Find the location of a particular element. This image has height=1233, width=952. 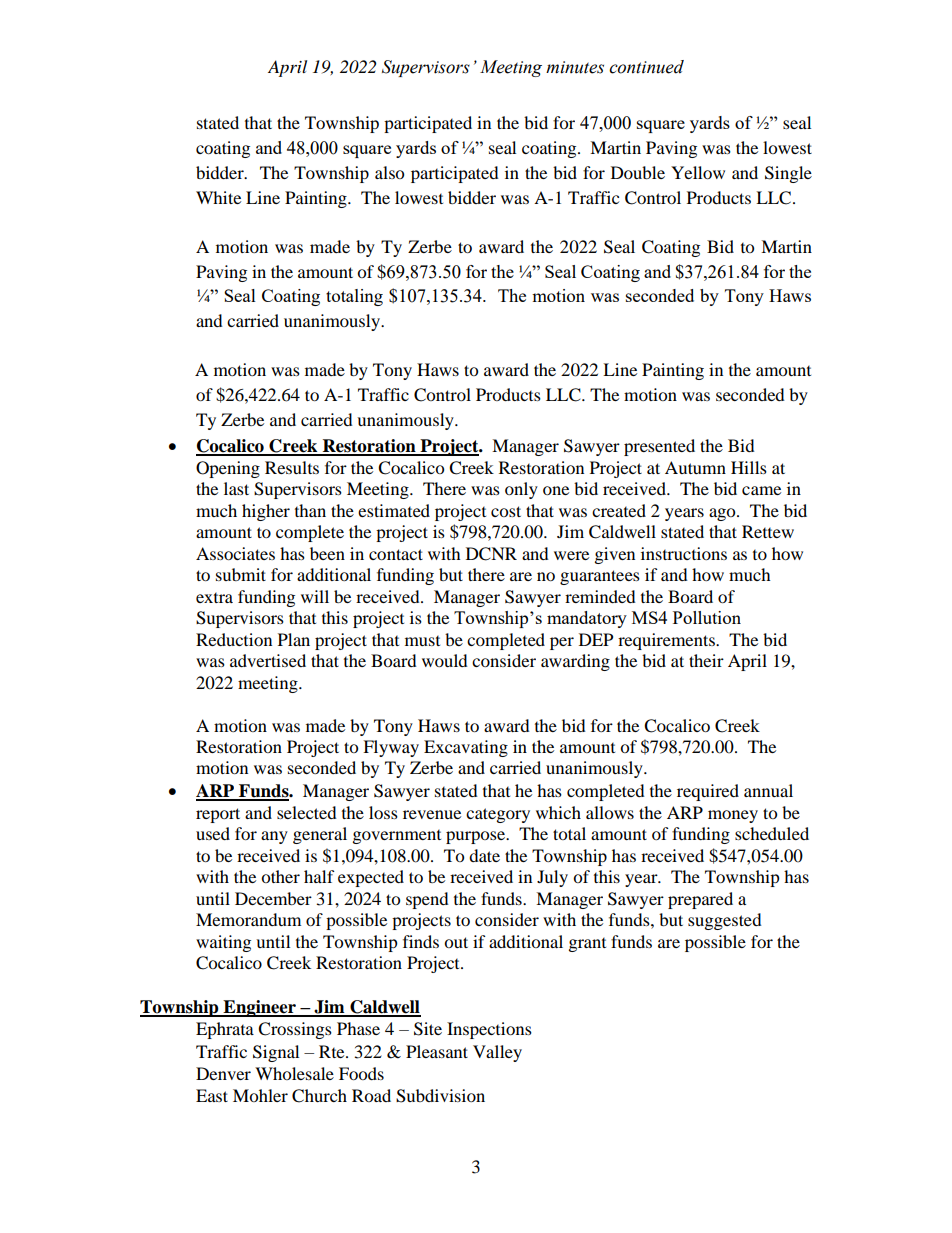

Signal is located at coordinates (276, 1053).
